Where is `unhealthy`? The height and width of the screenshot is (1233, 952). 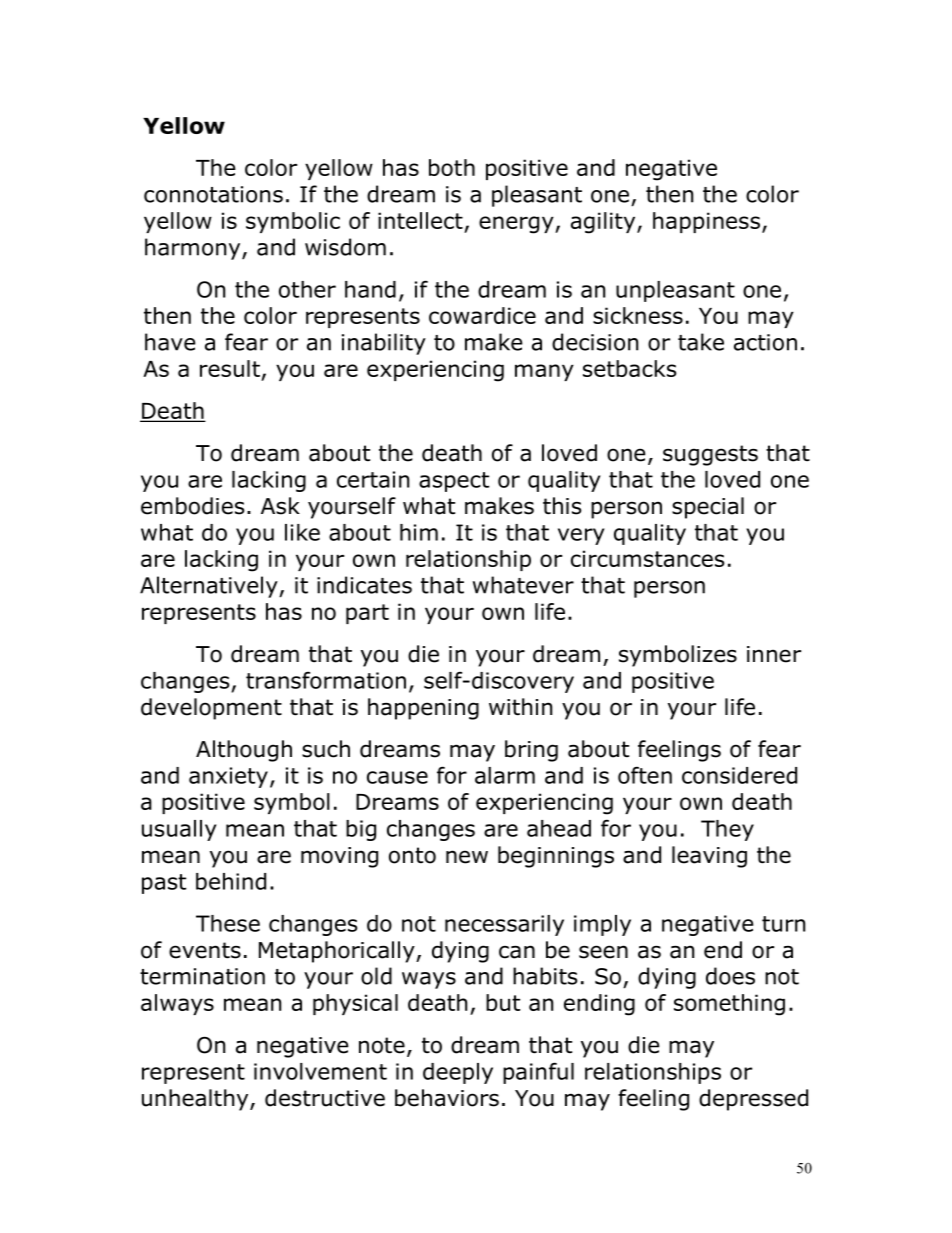
unhealthy is located at coordinates (196, 1100).
